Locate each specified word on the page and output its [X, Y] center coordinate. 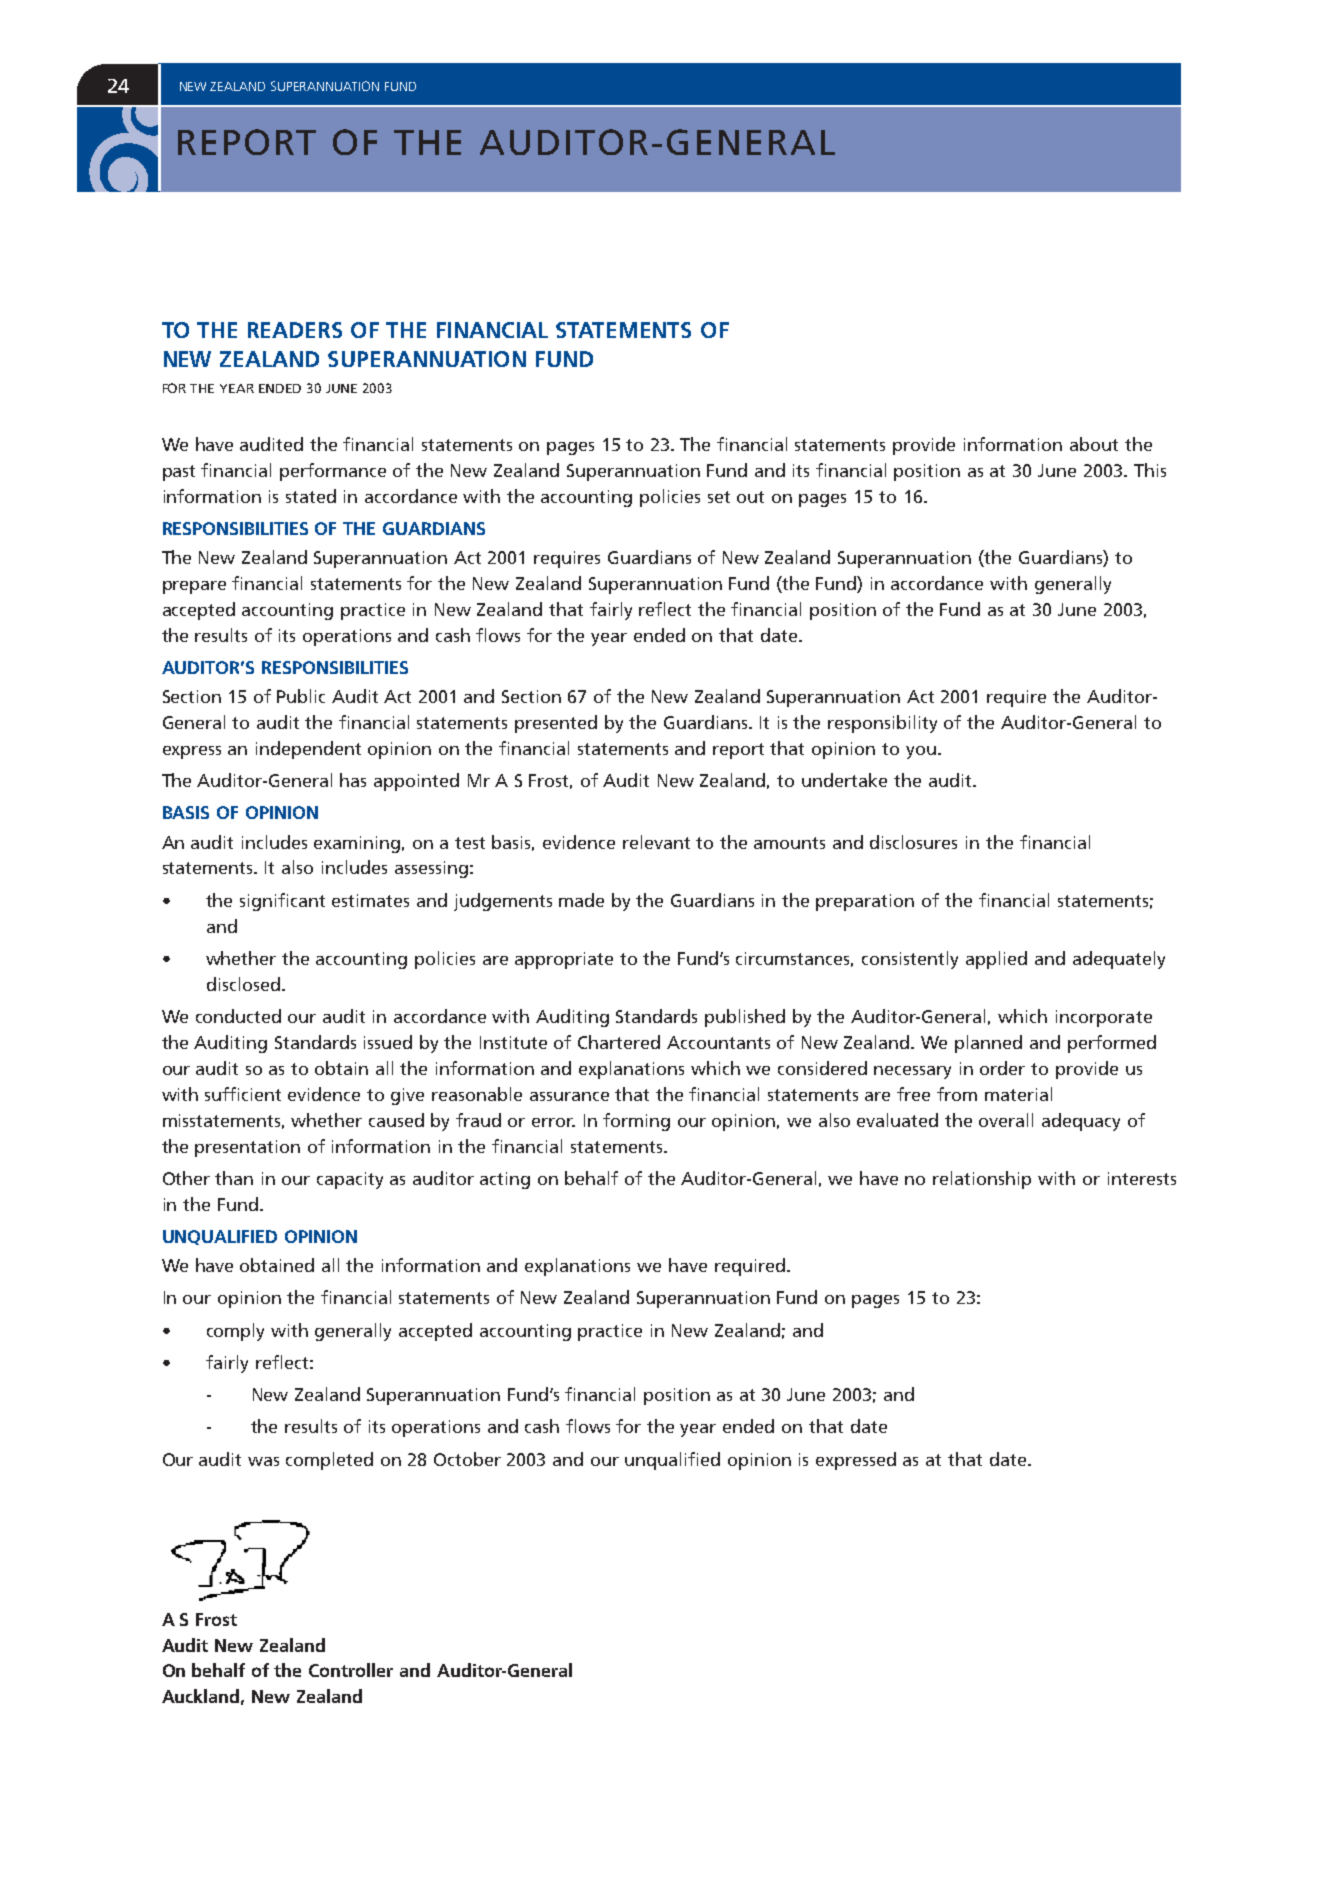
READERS [295, 330]
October [467, 1459]
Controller [351, 1670]
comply [235, 1332]
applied [996, 960]
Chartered [619, 1042]
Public [301, 696]
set [719, 497]
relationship [982, 1180]
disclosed [243, 984]
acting [505, 1180]
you [921, 752]
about [1094, 444]
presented [556, 724]
